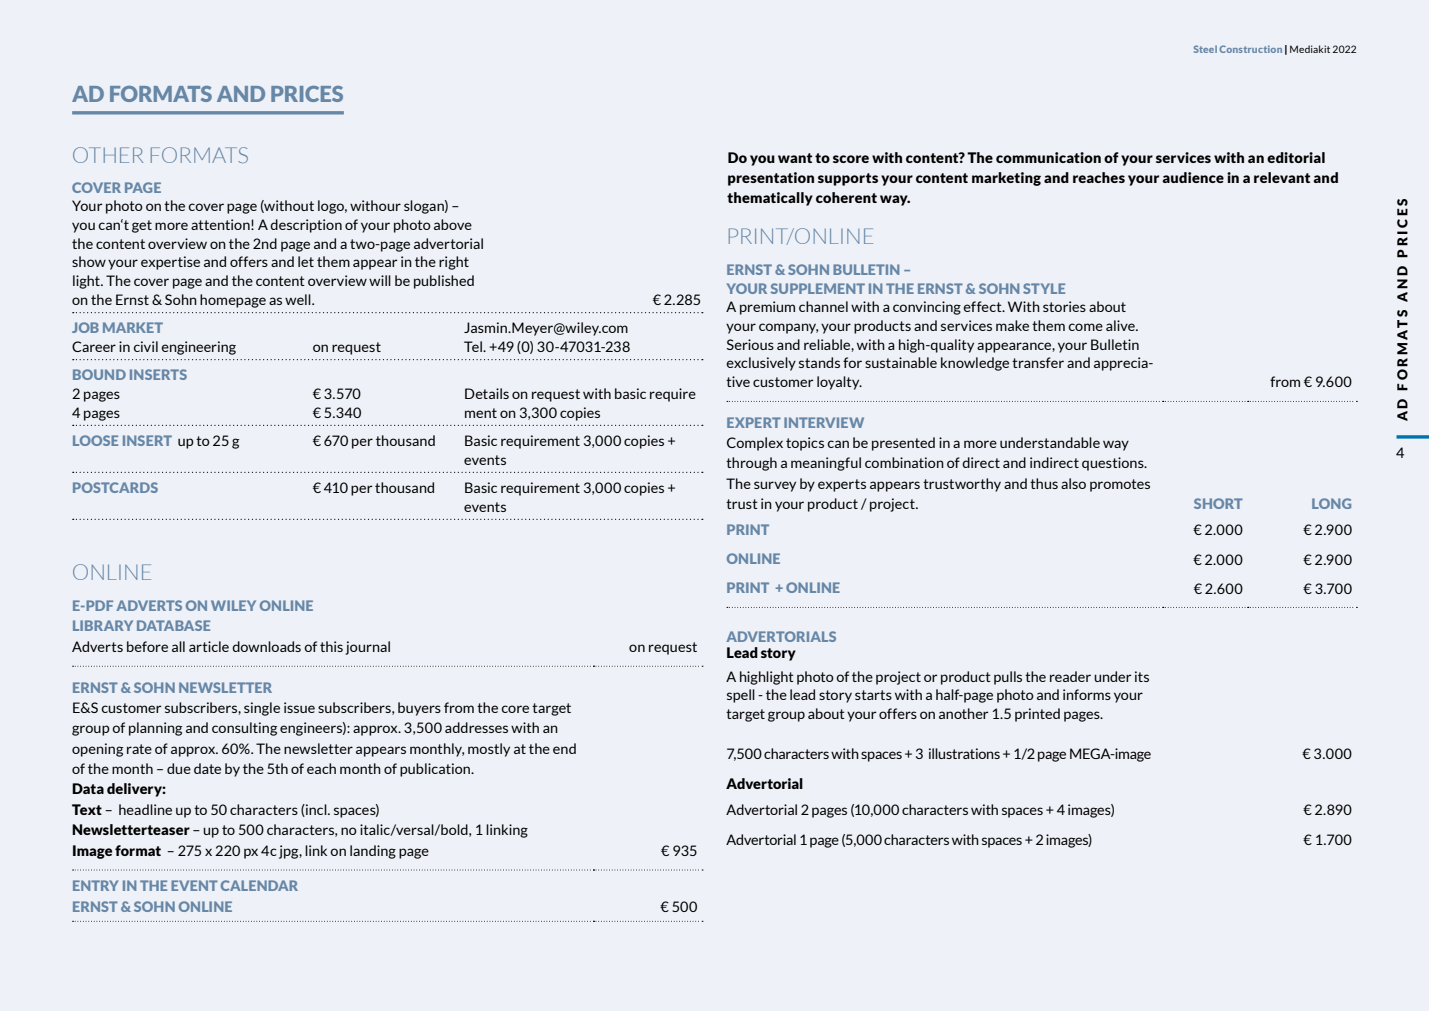  What do you see at coordinates (99, 374) in the page?
I see `BOUND` at bounding box center [99, 374].
